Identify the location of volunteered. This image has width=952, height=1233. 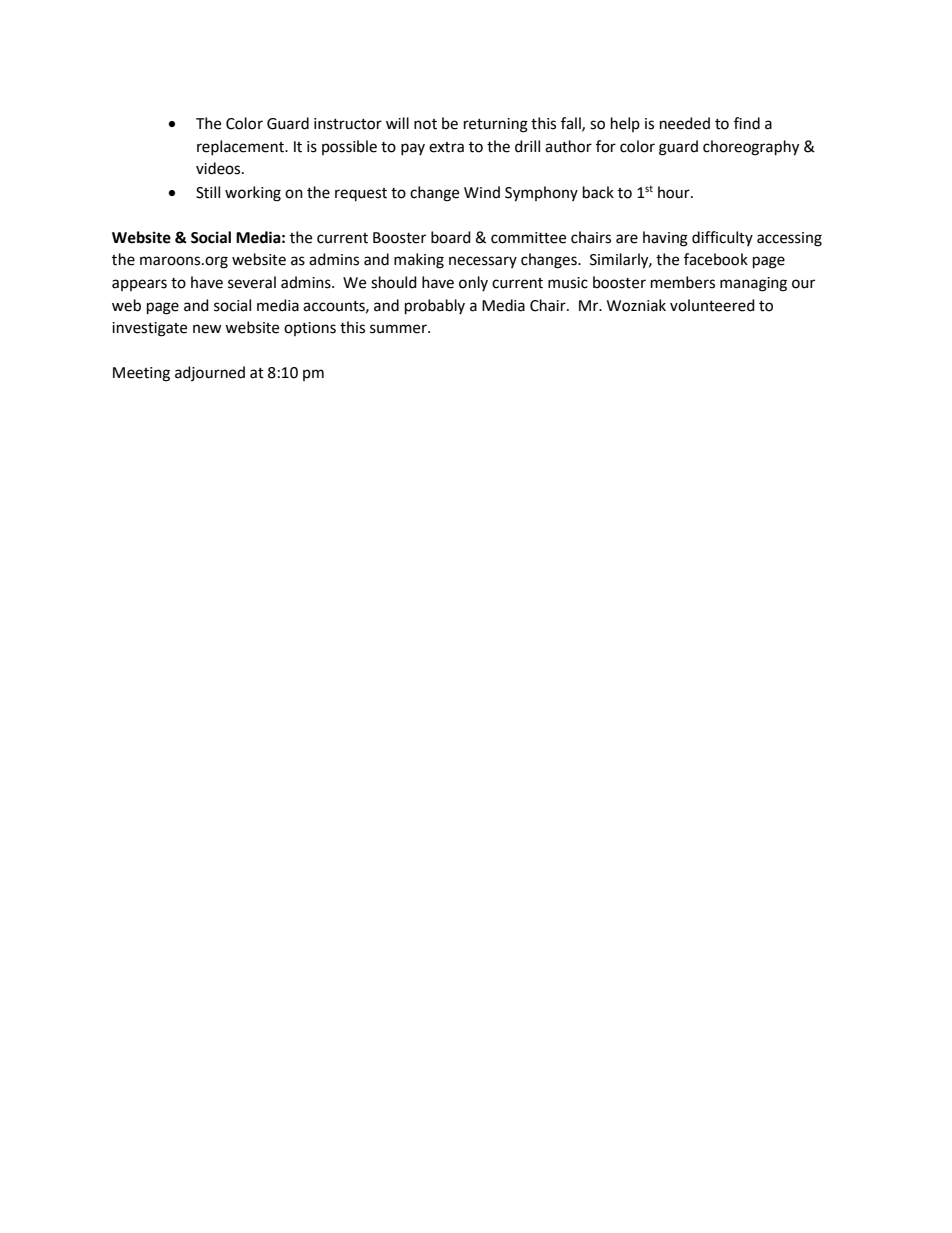
(712, 305).
